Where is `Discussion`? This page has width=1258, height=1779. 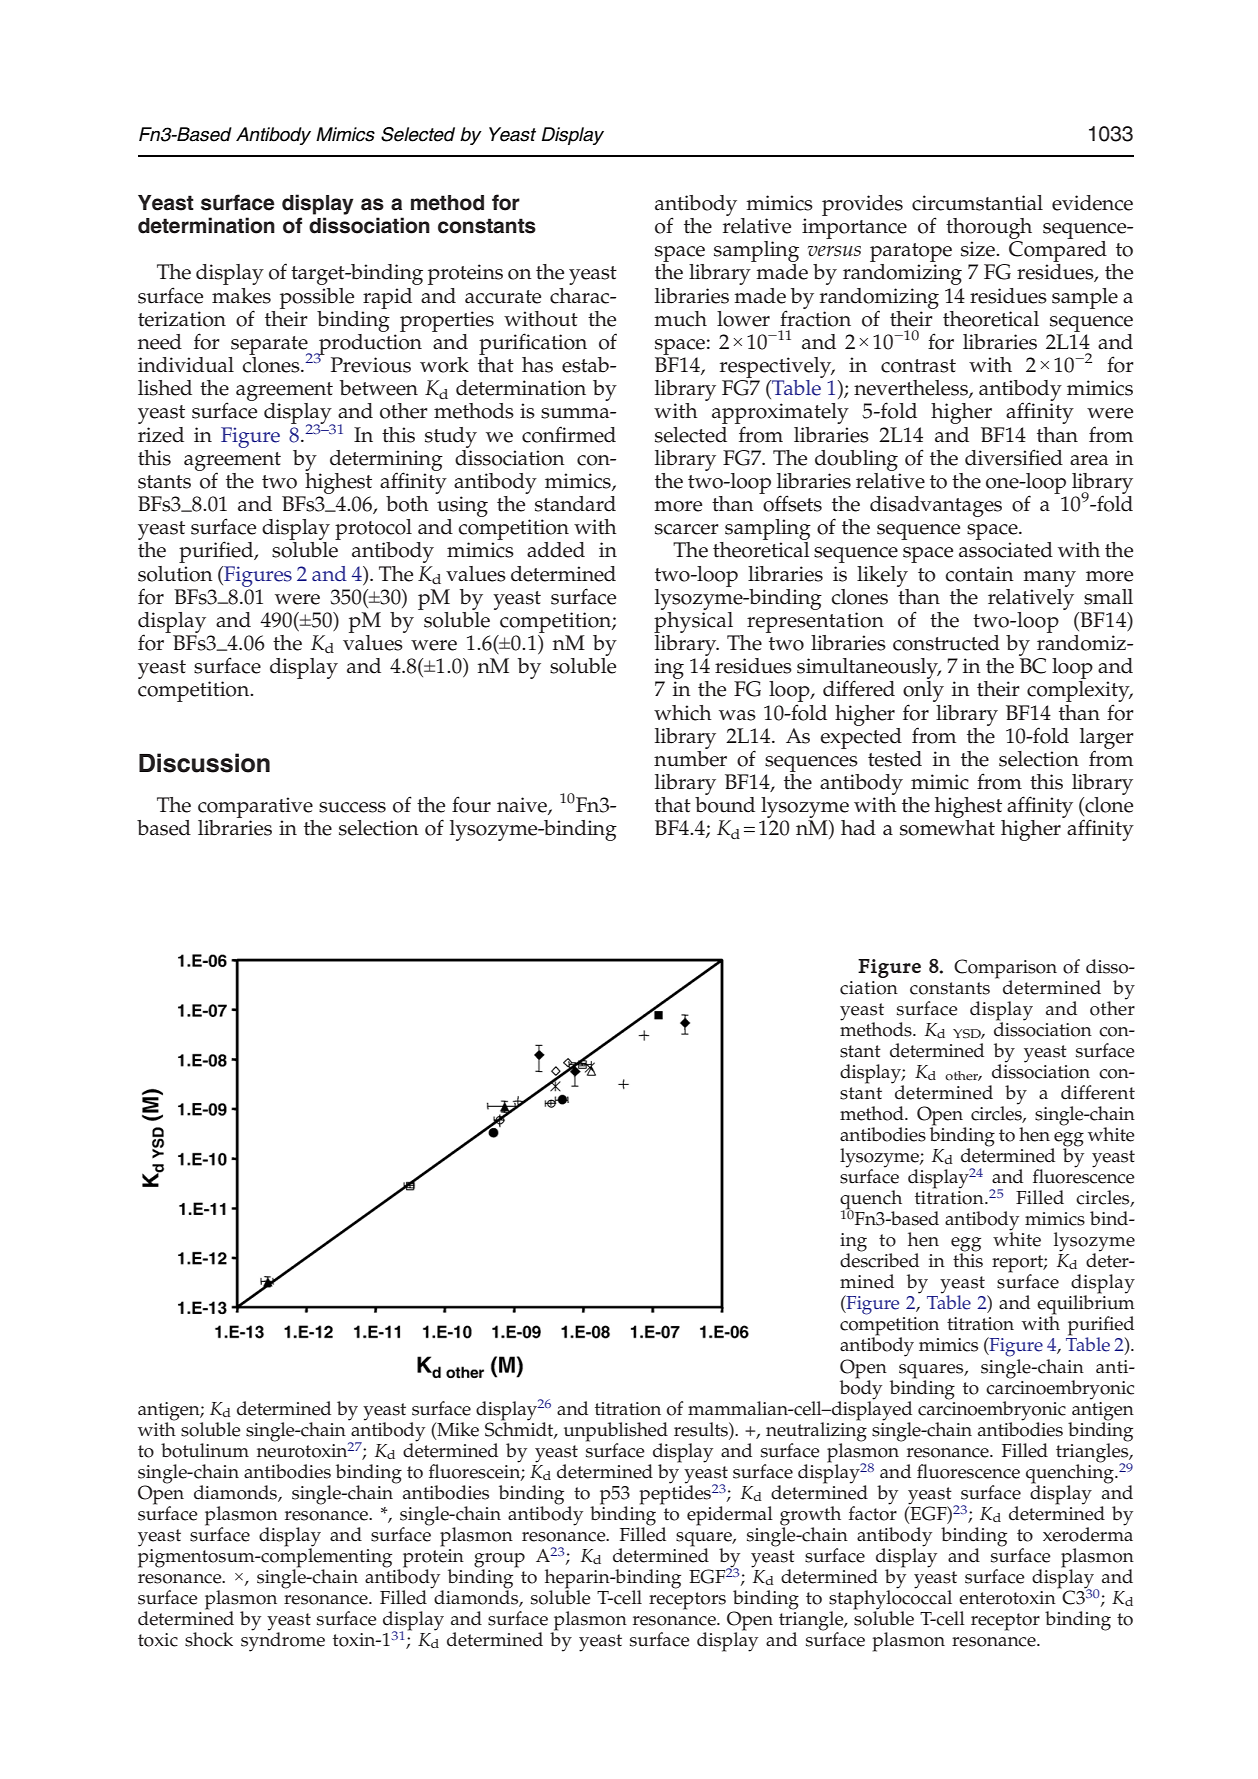
Discussion is located at coordinates (204, 763).
